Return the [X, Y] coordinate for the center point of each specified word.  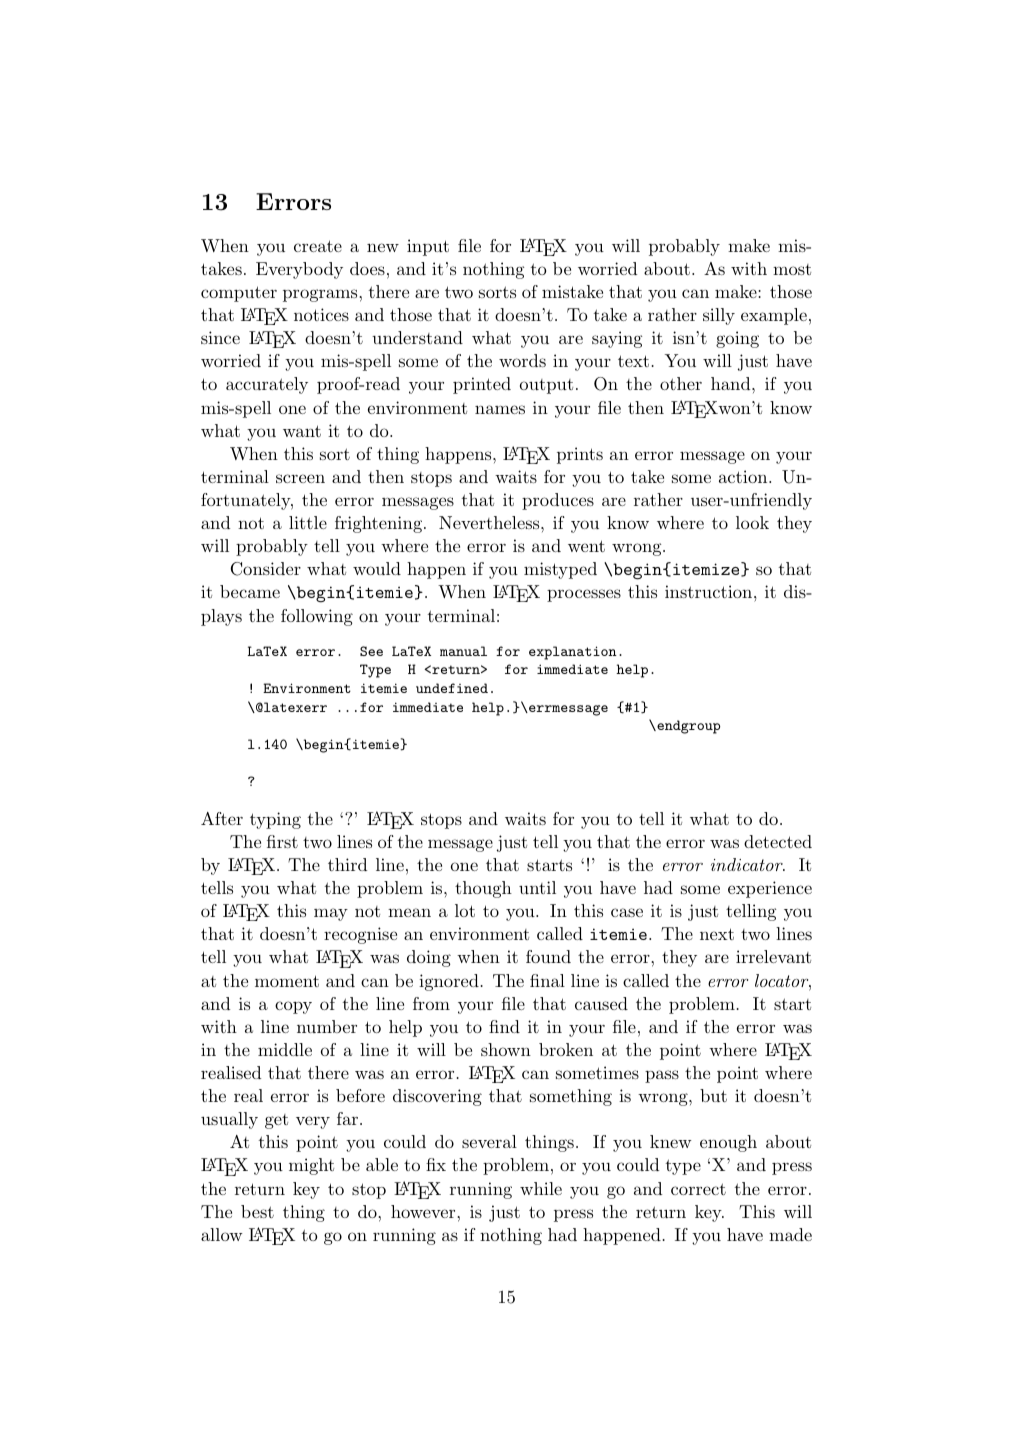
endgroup [687, 727]
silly [719, 316]
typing [275, 820]
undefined [452, 688]
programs [321, 295]
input [428, 247]
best [257, 1211]
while [541, 1188]
